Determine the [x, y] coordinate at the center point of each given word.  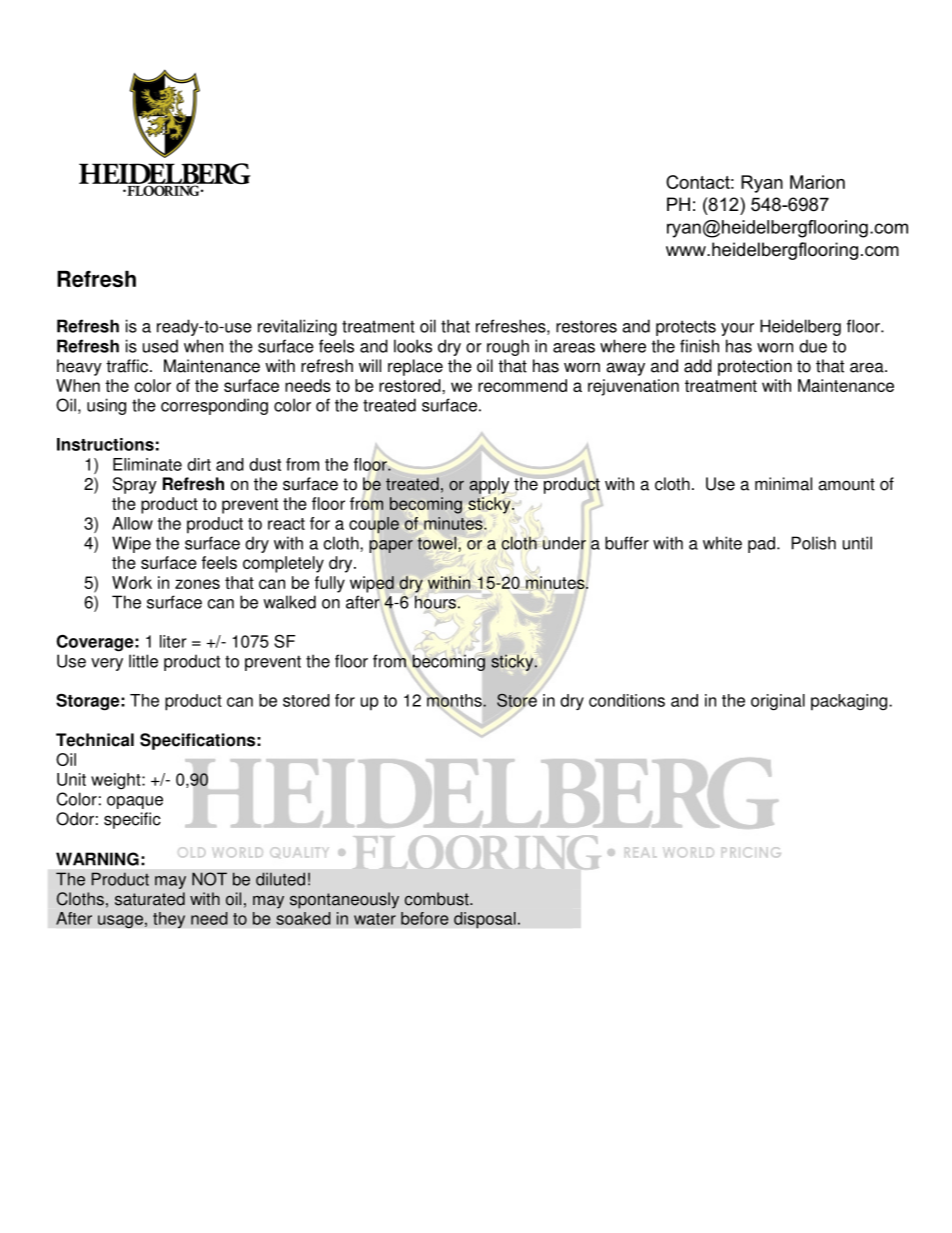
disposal [485, 920]
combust [438, 899]
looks [413, 346]
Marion [817, 182]
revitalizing [297, 327]
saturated [150, 899]
